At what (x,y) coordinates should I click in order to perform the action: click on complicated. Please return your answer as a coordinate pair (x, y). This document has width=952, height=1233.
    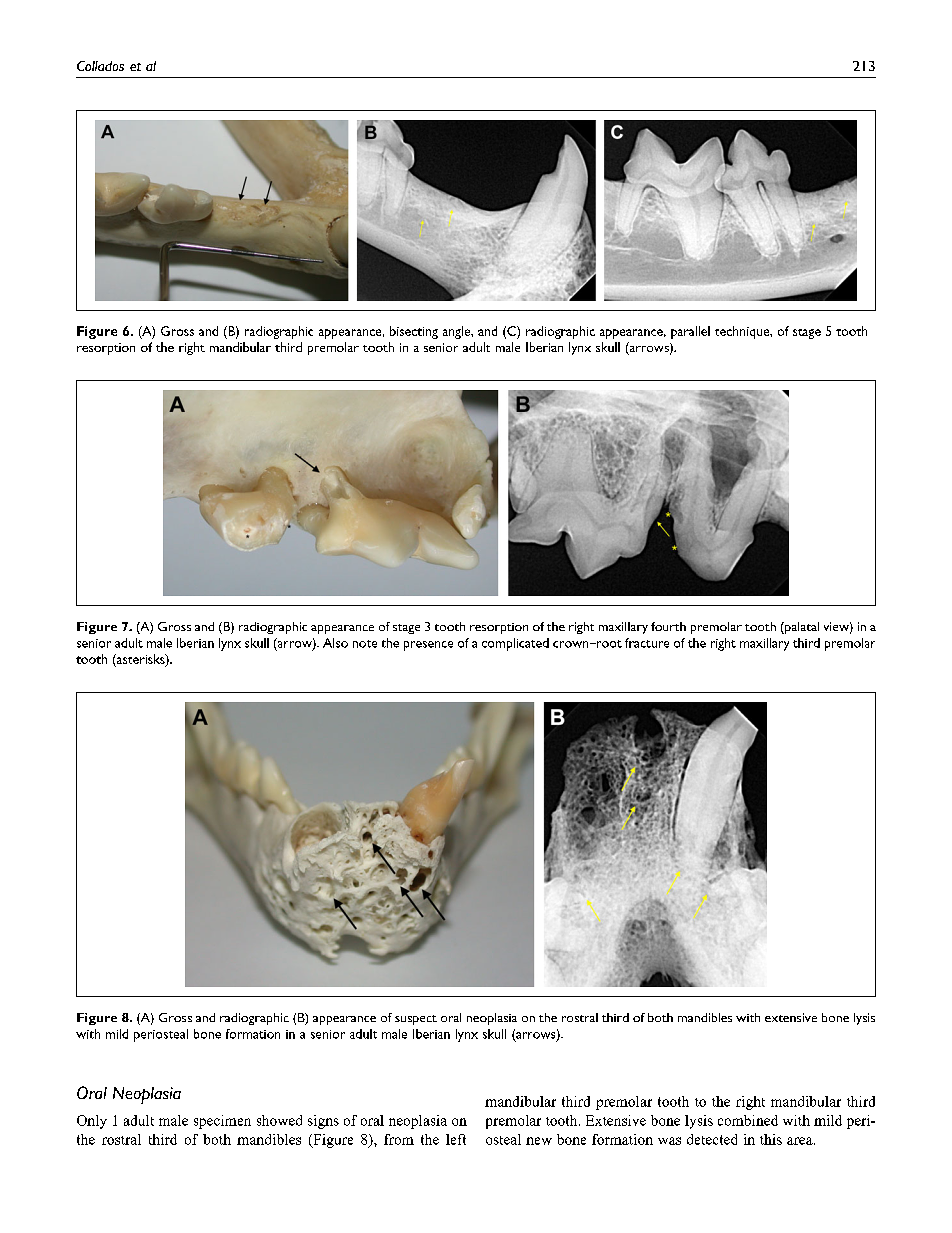
    Looking at the image, I should click on (515, 644).
